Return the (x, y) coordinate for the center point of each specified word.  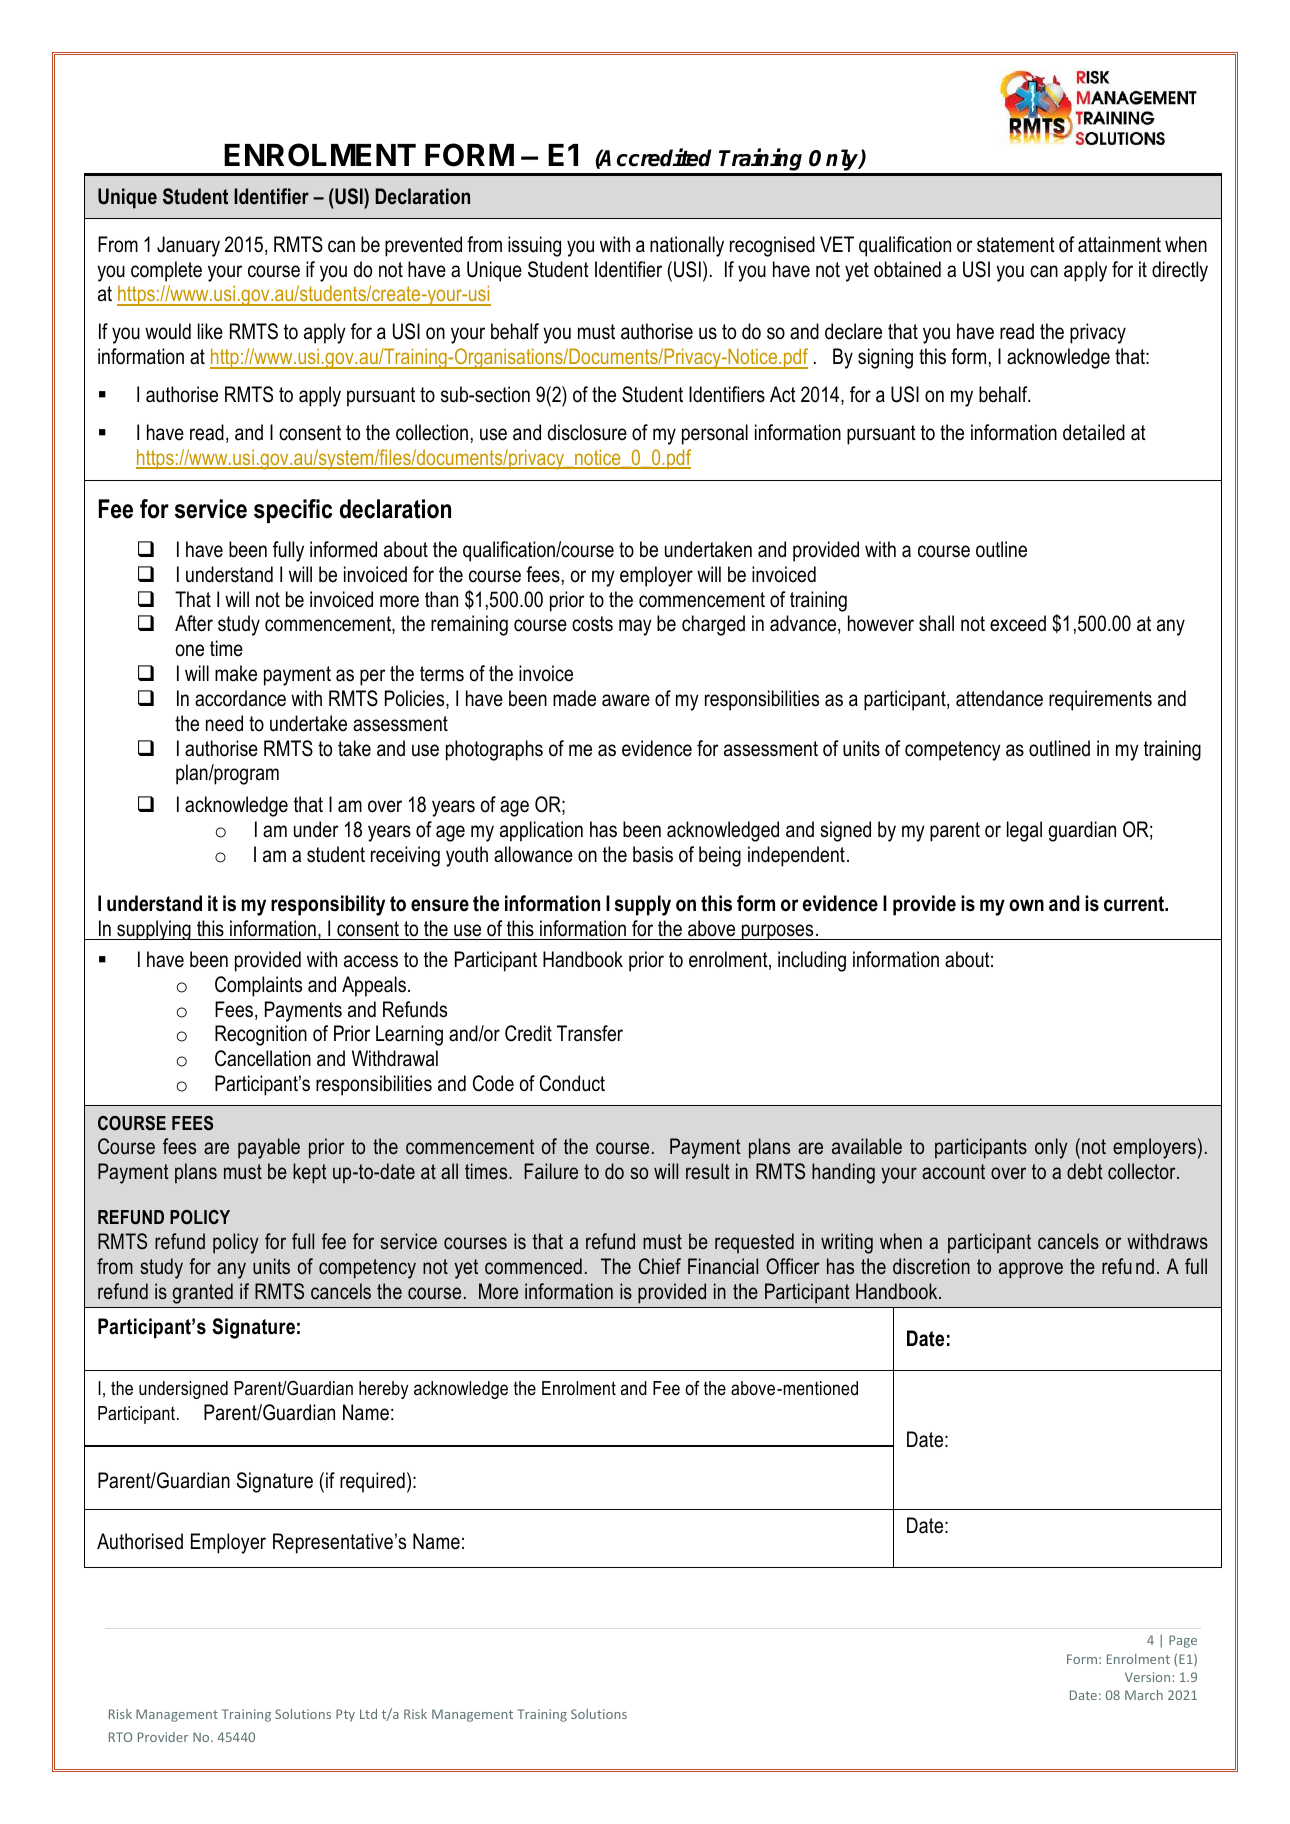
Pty (345, 1715)
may (635, 627)
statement (1016, 245)
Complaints (258, 986)
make (236, 673)
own (1026, 905)
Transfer (590, 1033)
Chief (660, 1266)
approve (1031, 1270)
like (210, 331)
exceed (1018, 623)
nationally (687, 246)
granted (203, 1293)
